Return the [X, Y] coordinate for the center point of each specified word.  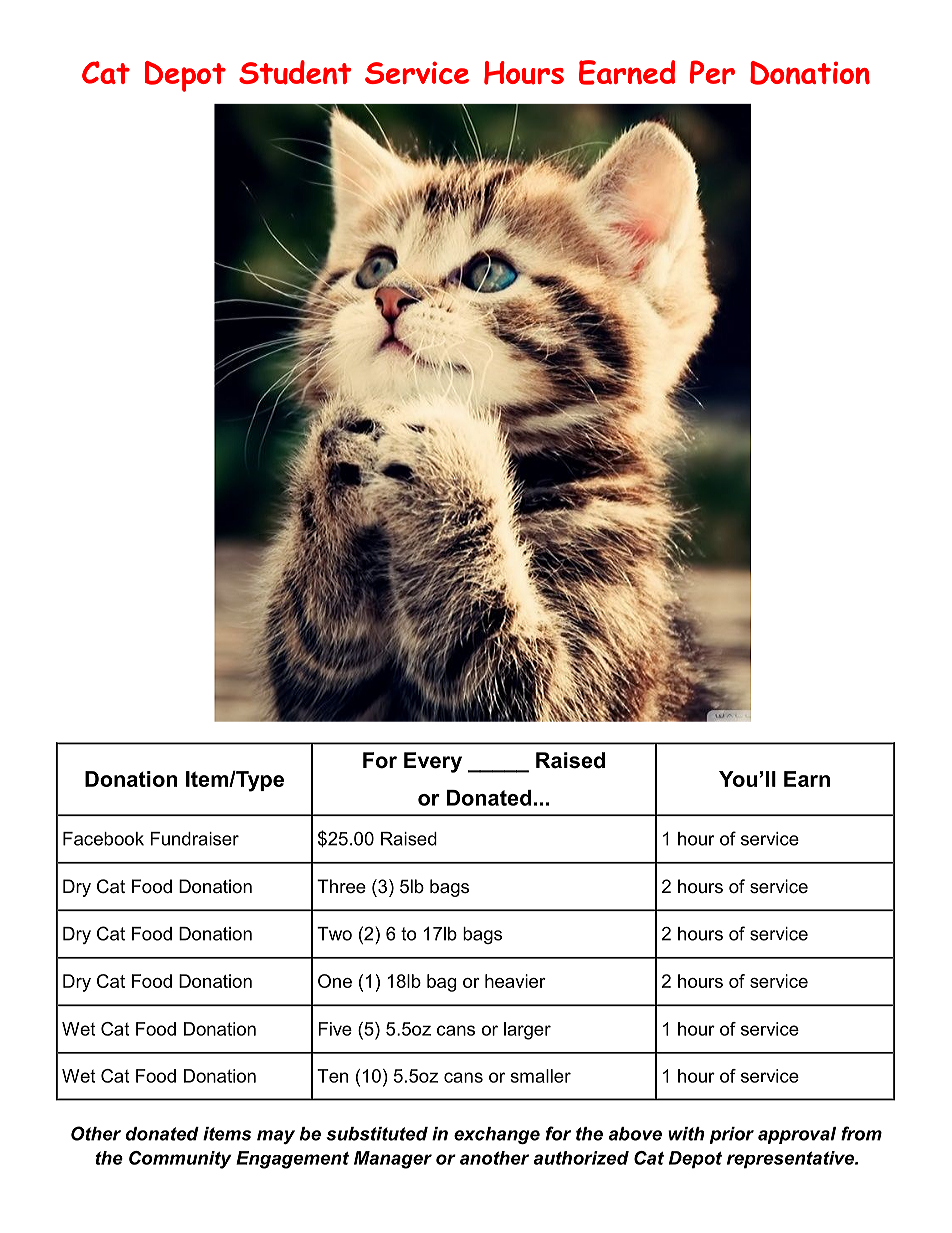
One [335, 981]
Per [712, 72]
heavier [515, 981]
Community [180, 1160]
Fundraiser [194, 839]
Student [295, 72]
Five [335, 1029]
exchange [497, 1135]
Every [433, 762]
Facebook [103, 839]
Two [334, 934]
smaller [541, 1076]
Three [341, 886]
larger [527, 1031]
